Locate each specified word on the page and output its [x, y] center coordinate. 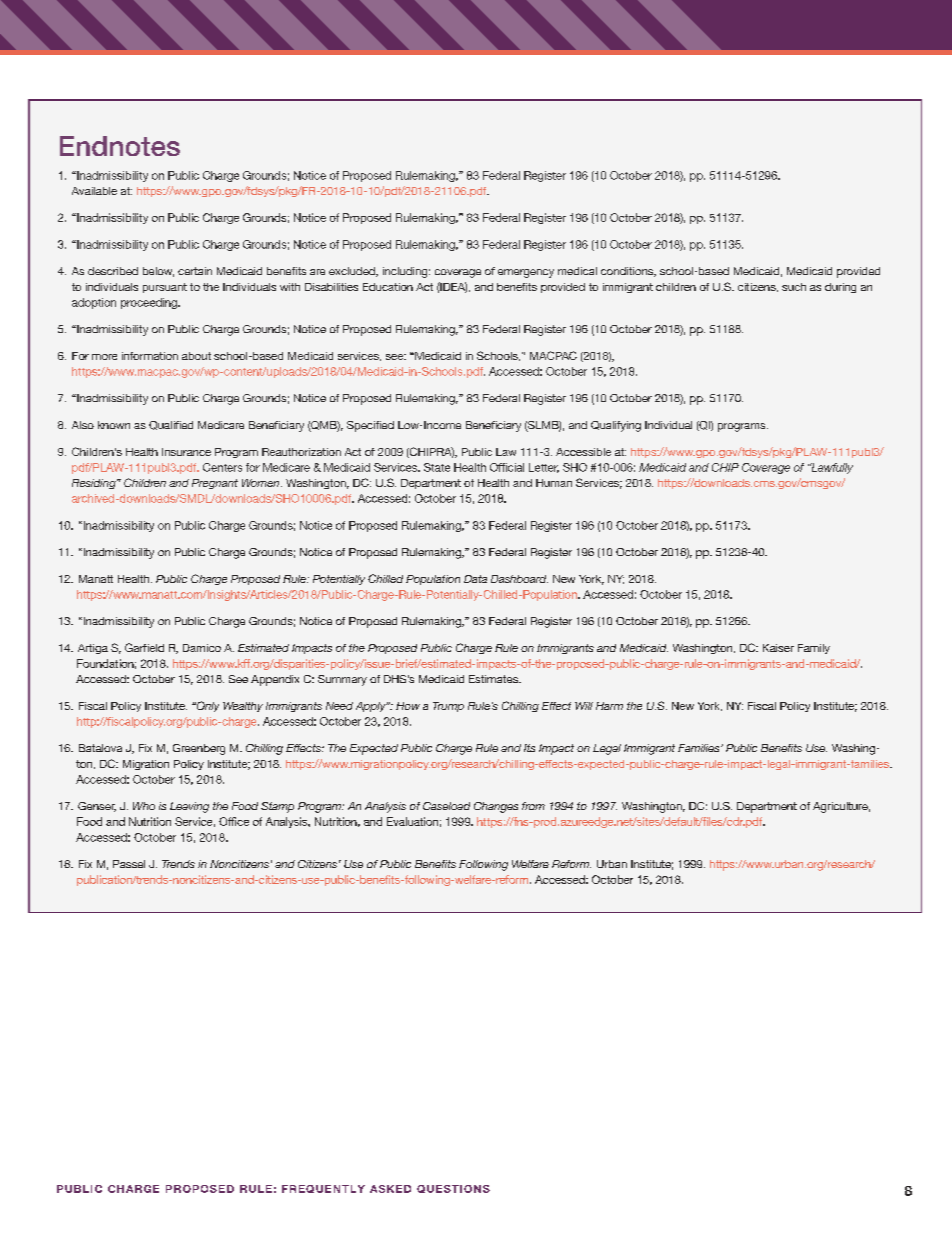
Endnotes [120, 146]
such [794, 287]
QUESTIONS [453, 1189]
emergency [526, 273]
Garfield [144, 647]
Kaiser [778, 648]
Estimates [494, 679]
